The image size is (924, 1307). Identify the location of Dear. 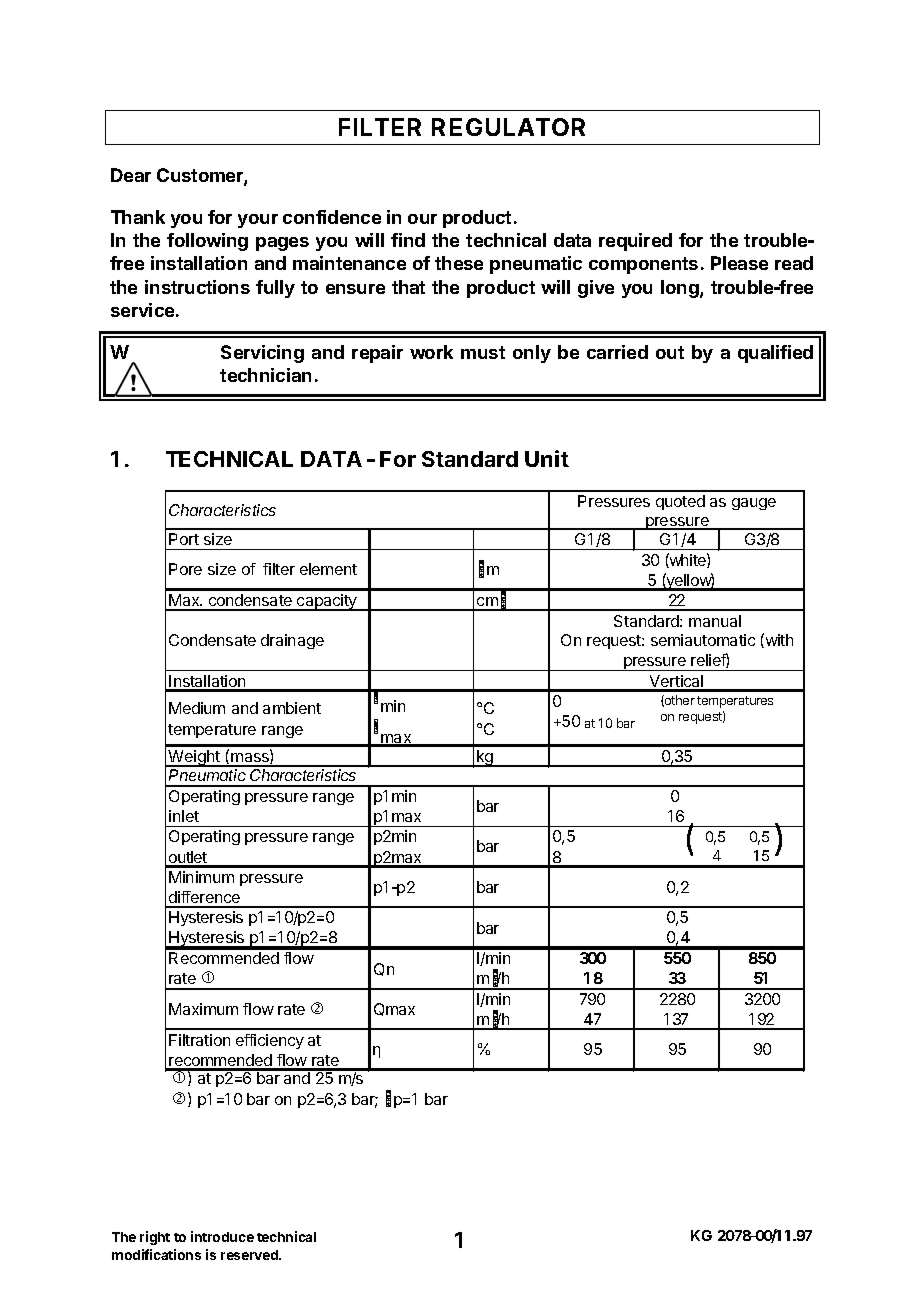
(131, 175).
